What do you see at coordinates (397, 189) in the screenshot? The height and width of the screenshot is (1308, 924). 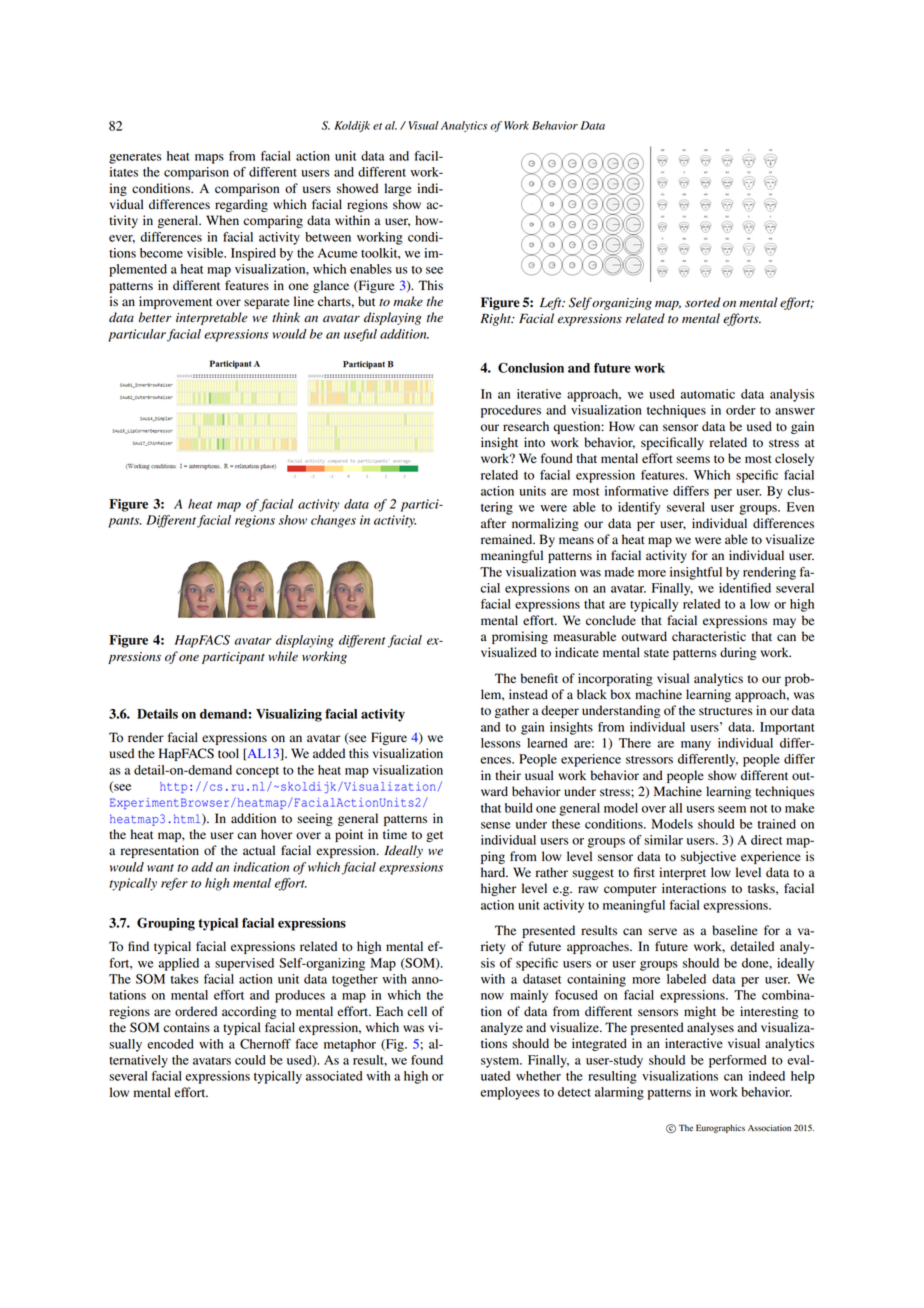 I see `large` at bounding box center [397, 189].
